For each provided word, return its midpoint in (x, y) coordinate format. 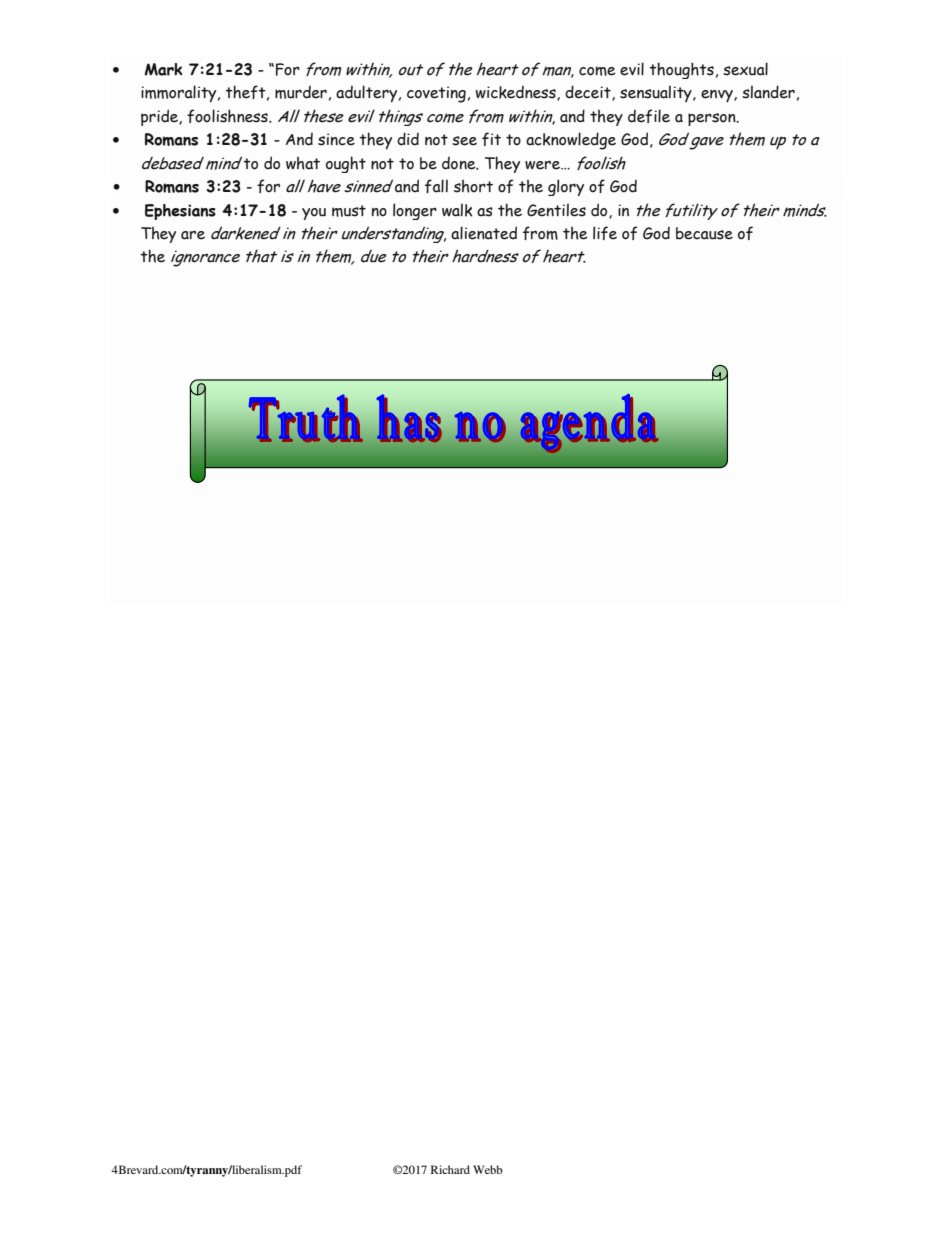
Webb (488, 1169)
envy (718, 96)
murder (301, 92)
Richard (450, 1169)
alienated (484, 233)
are (193, 235)
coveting (436, 94)
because (704, 233)
